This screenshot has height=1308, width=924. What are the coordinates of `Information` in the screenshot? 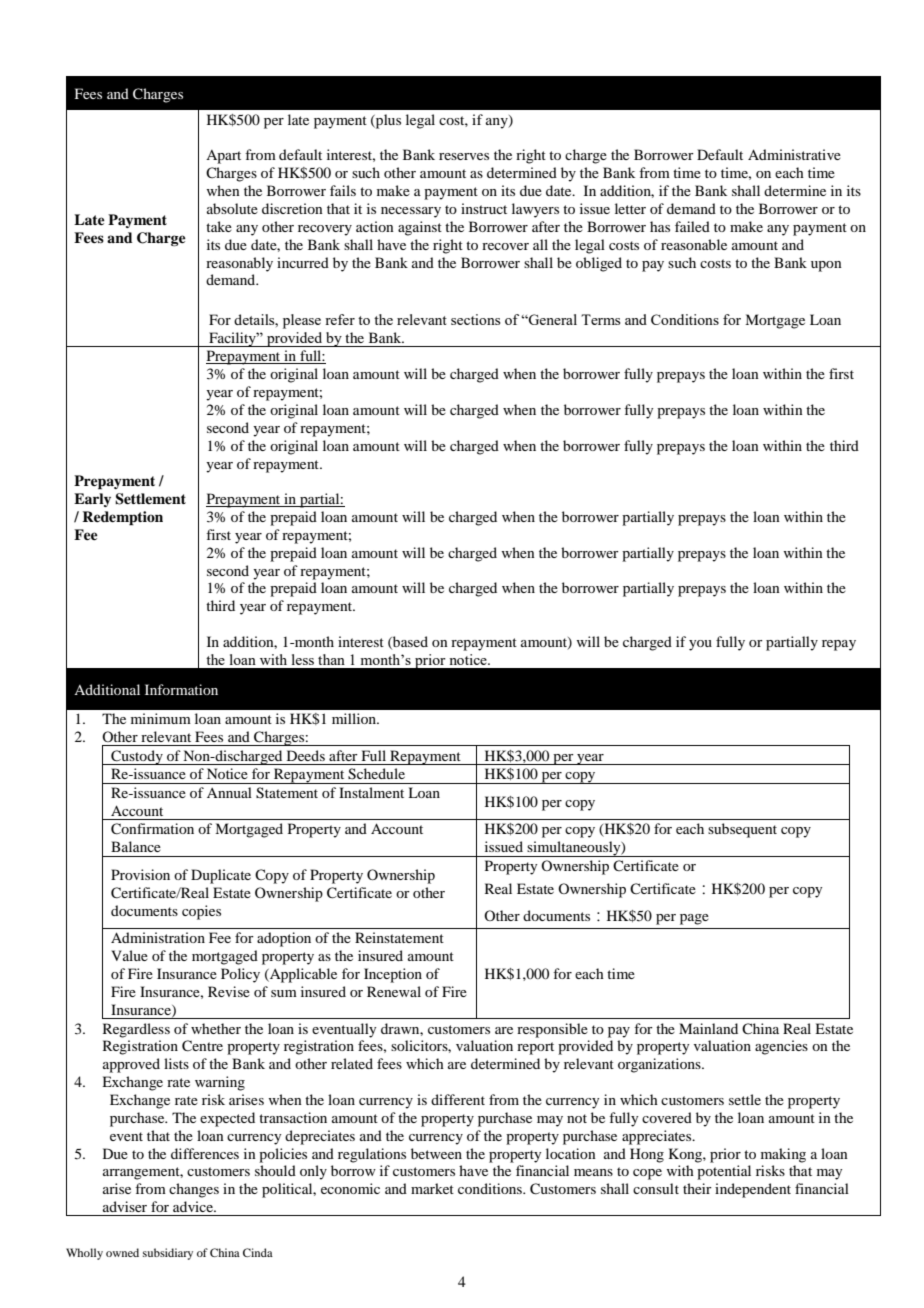 It's located at (181, 689).
